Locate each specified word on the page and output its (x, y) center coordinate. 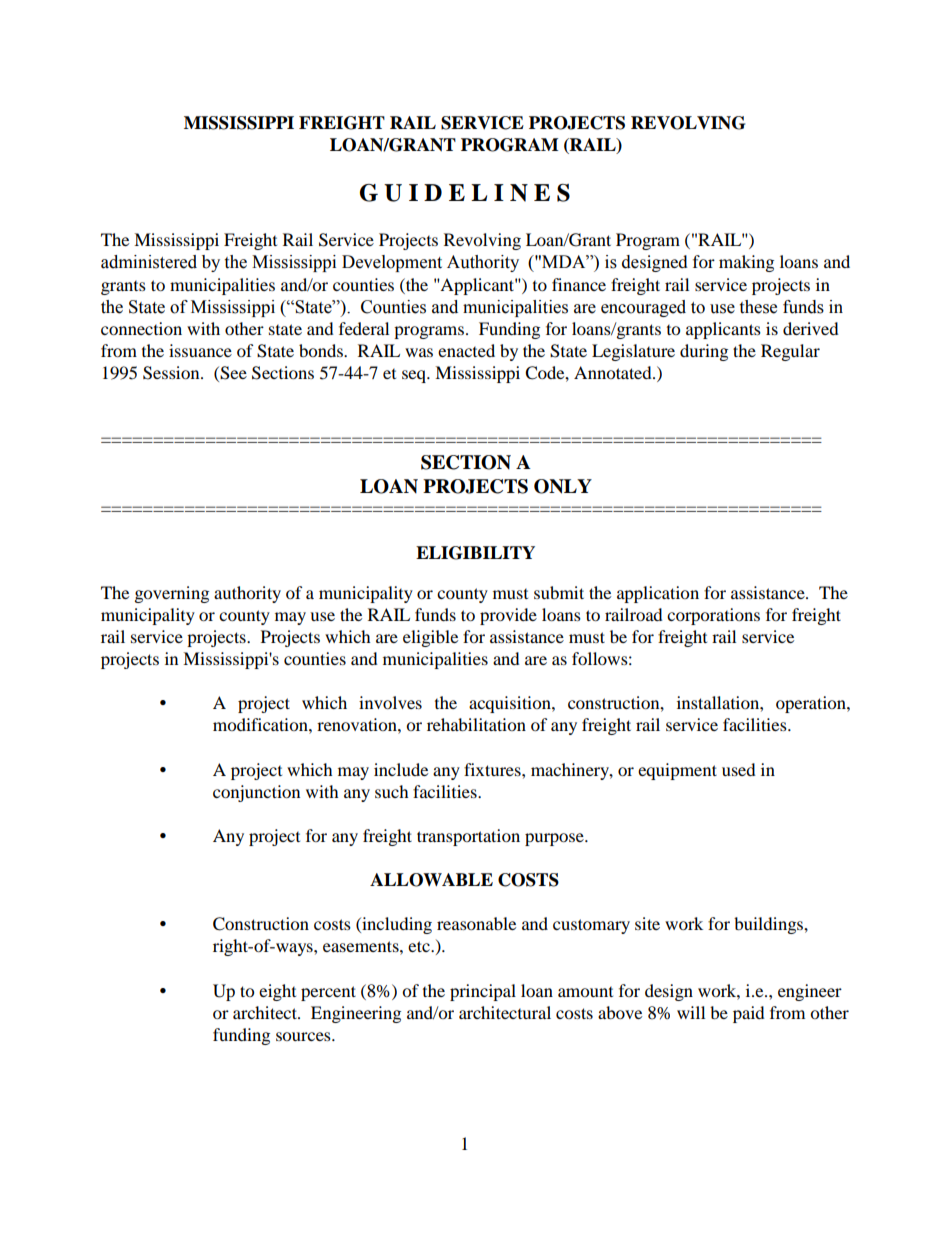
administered (149, 262)
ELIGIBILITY (475, 553)
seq (415, 376)
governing (172, 594)
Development (392, 263)
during (704, 352)
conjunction (256, 793)
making (746, 263)
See (232, 373)
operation (812, 704)
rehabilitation (476, 724)
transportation (468, 837)
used (739, 769)
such (392, 791)
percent (328, 993)
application (658, 594)
